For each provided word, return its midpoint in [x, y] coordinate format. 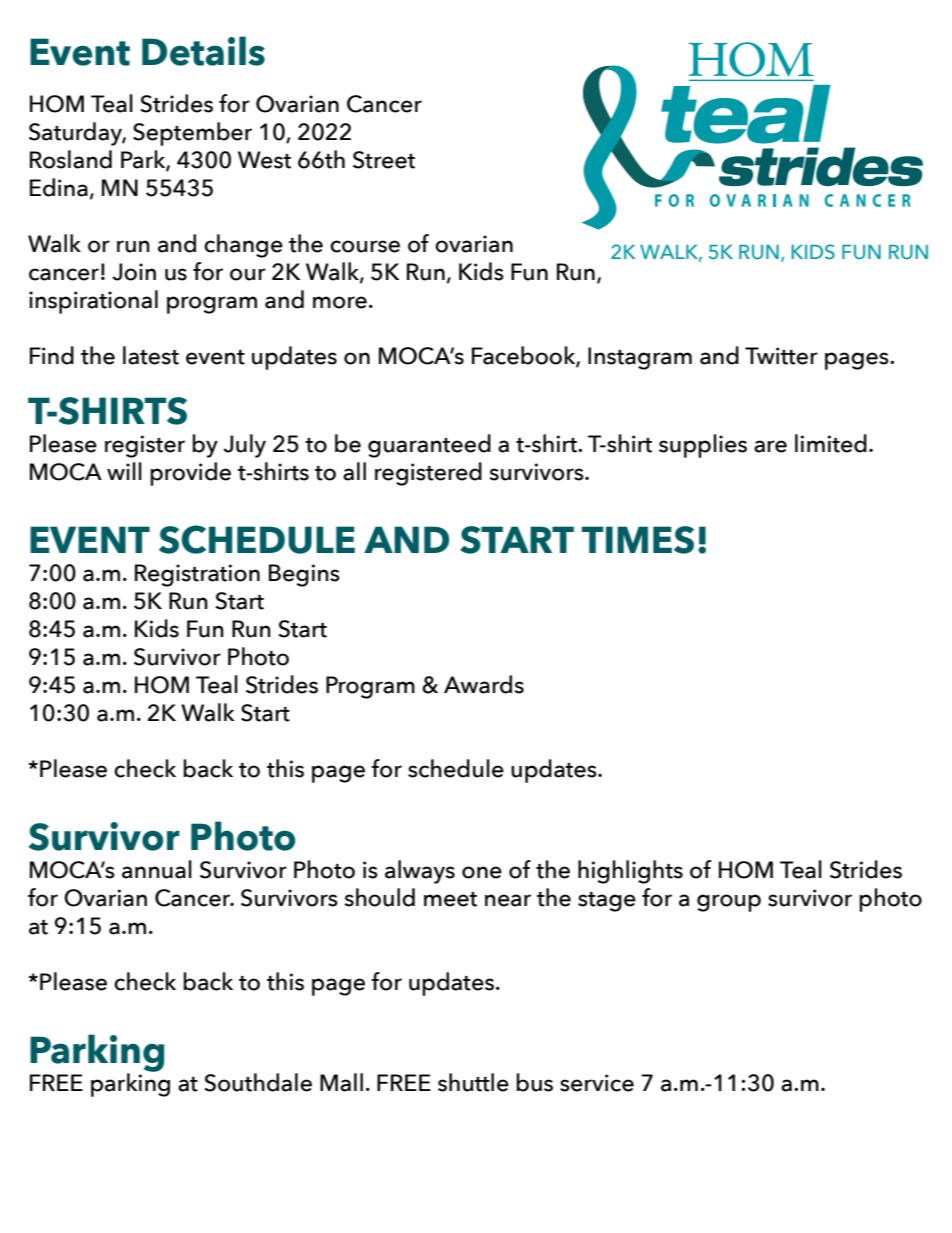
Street [384, 160]
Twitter [781, 356]
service [597, 1083]
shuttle [473, 1082]
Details [203, 51]
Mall [341, 1082]
